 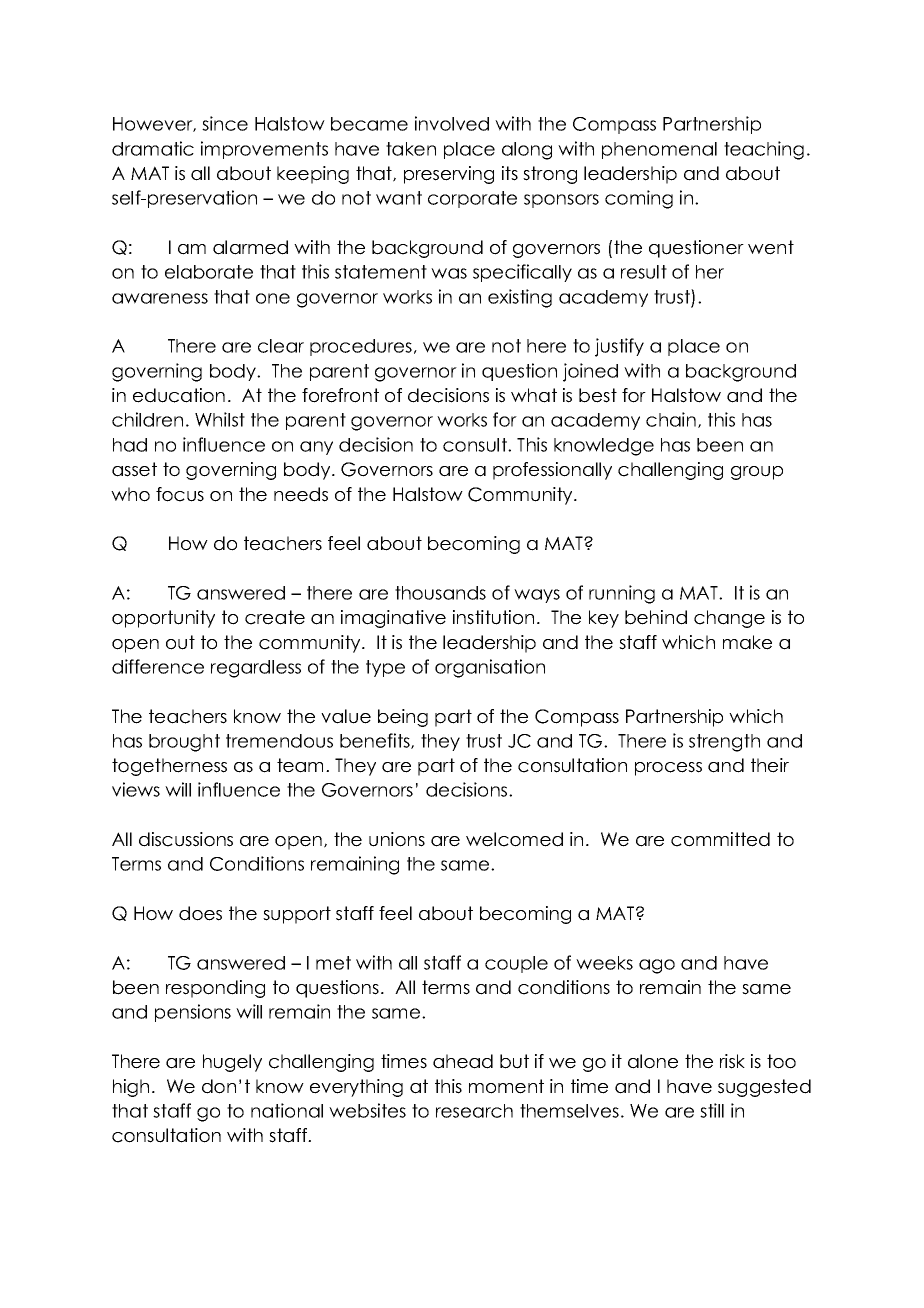 I want to click on change, so click(x=729, y=619).
